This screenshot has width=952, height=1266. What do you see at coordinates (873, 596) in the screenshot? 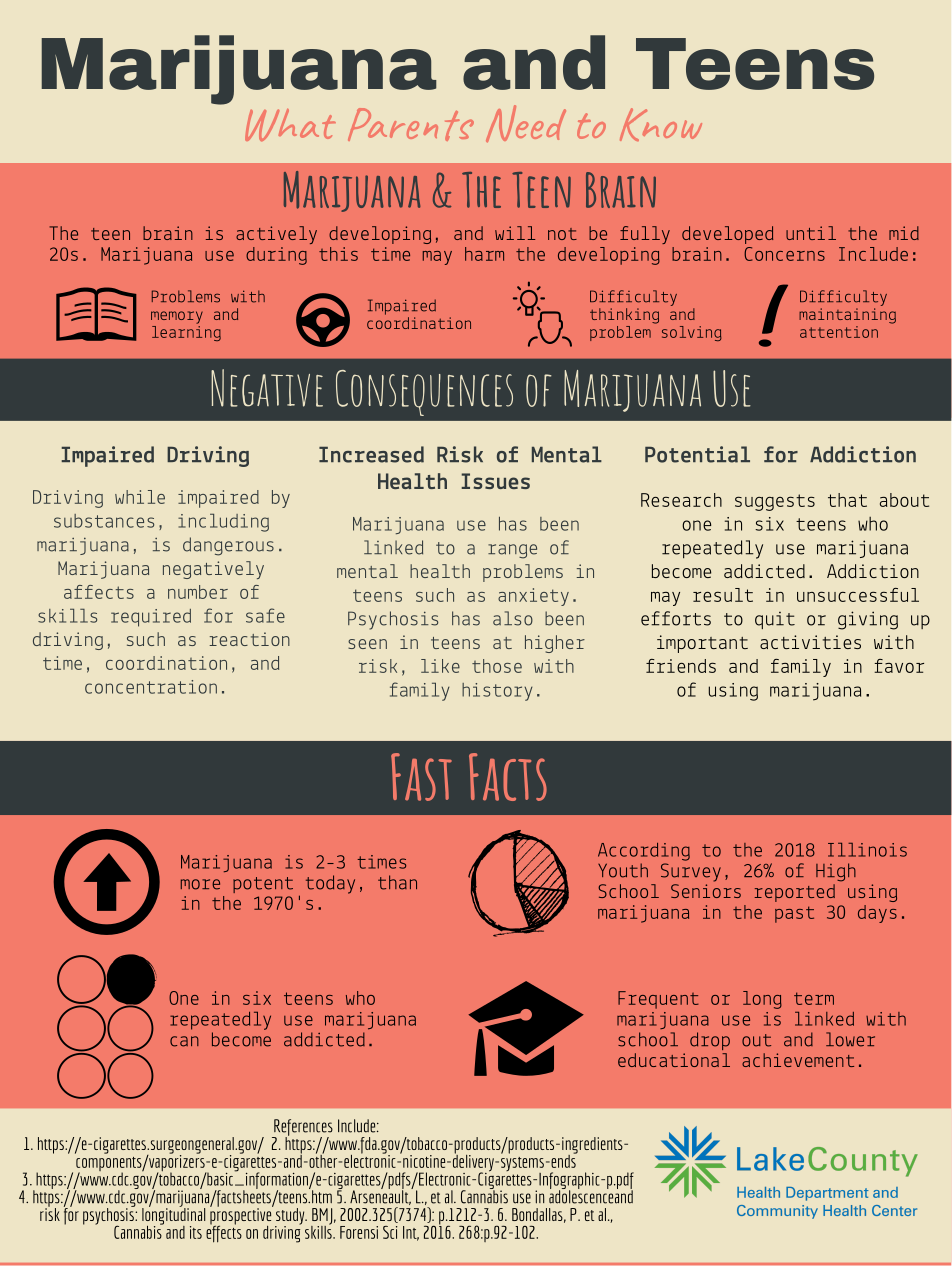
I see `ess` at bounding box center [873, 596].
